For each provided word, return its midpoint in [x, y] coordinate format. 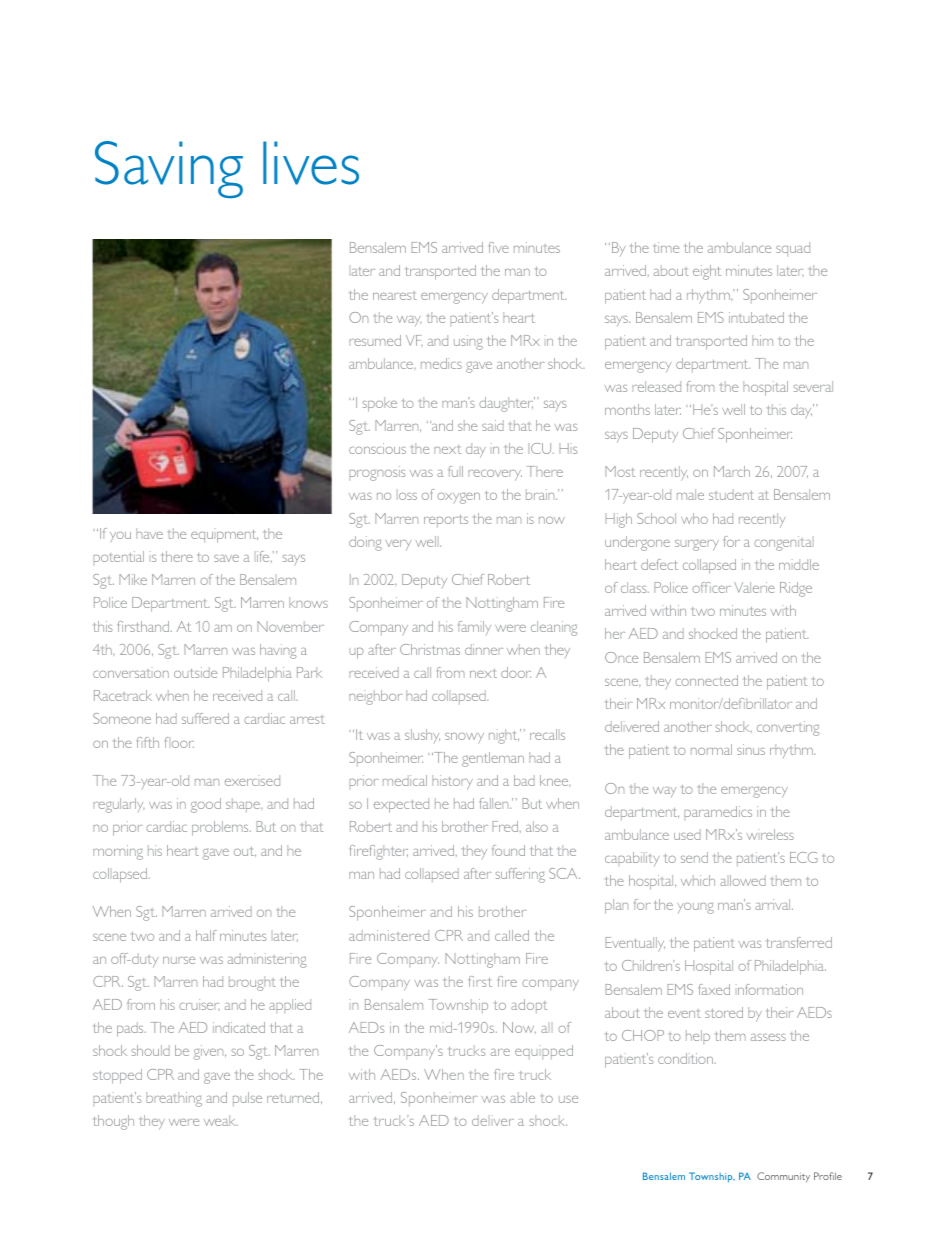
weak [220, 1120]
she [467, 425]
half [206, 935]
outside [195, 672]
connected [706, 680]
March [732, 471]
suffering [520, 875]
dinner [484, 649]
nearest [395, 296]
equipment [224, 536]
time [666, 247]
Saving [169, 169]
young [695, 908]
